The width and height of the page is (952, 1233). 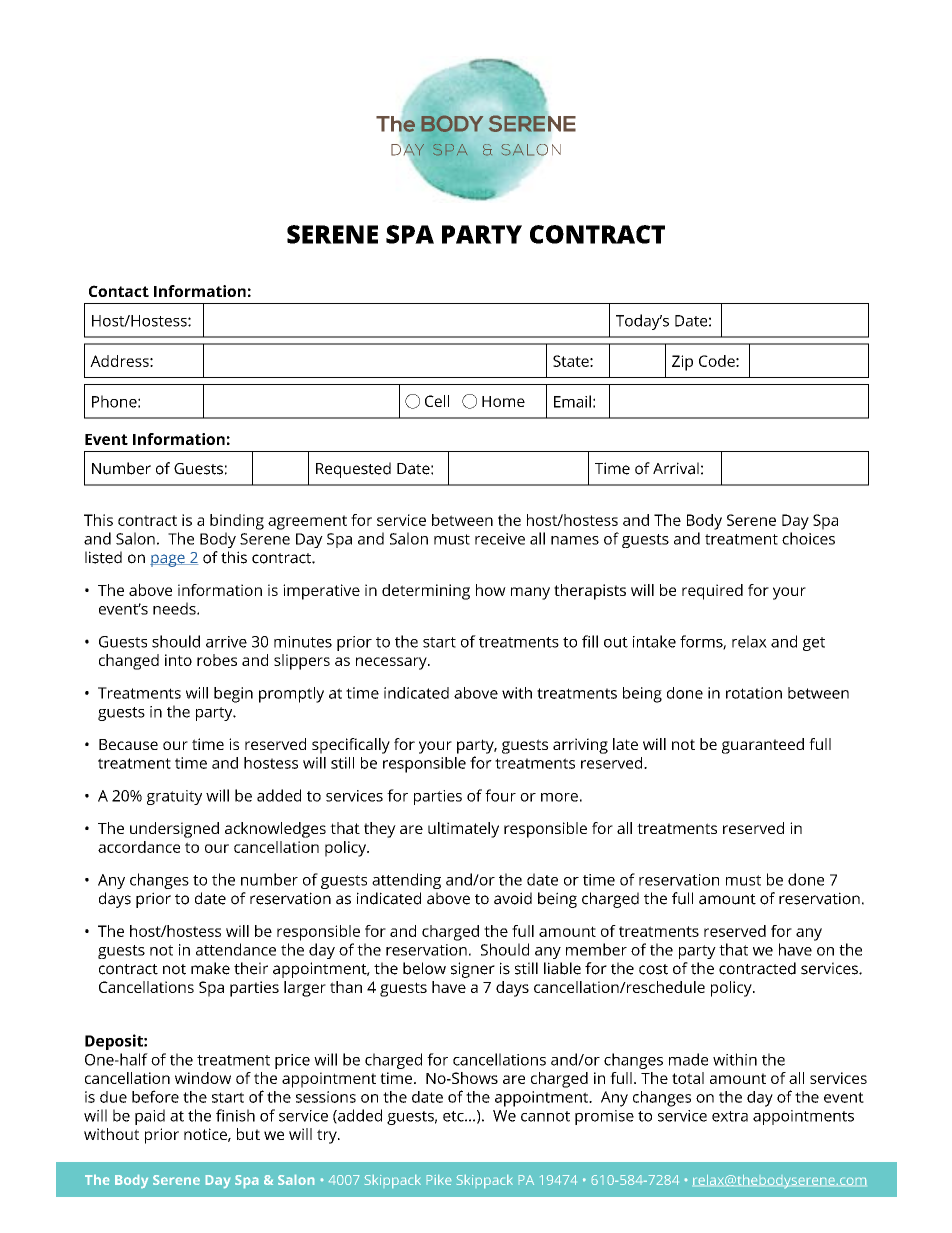 What do you see at coordinates (439, 1180) in the page?
I see `Pike` at bounding box center [439, 1180].
